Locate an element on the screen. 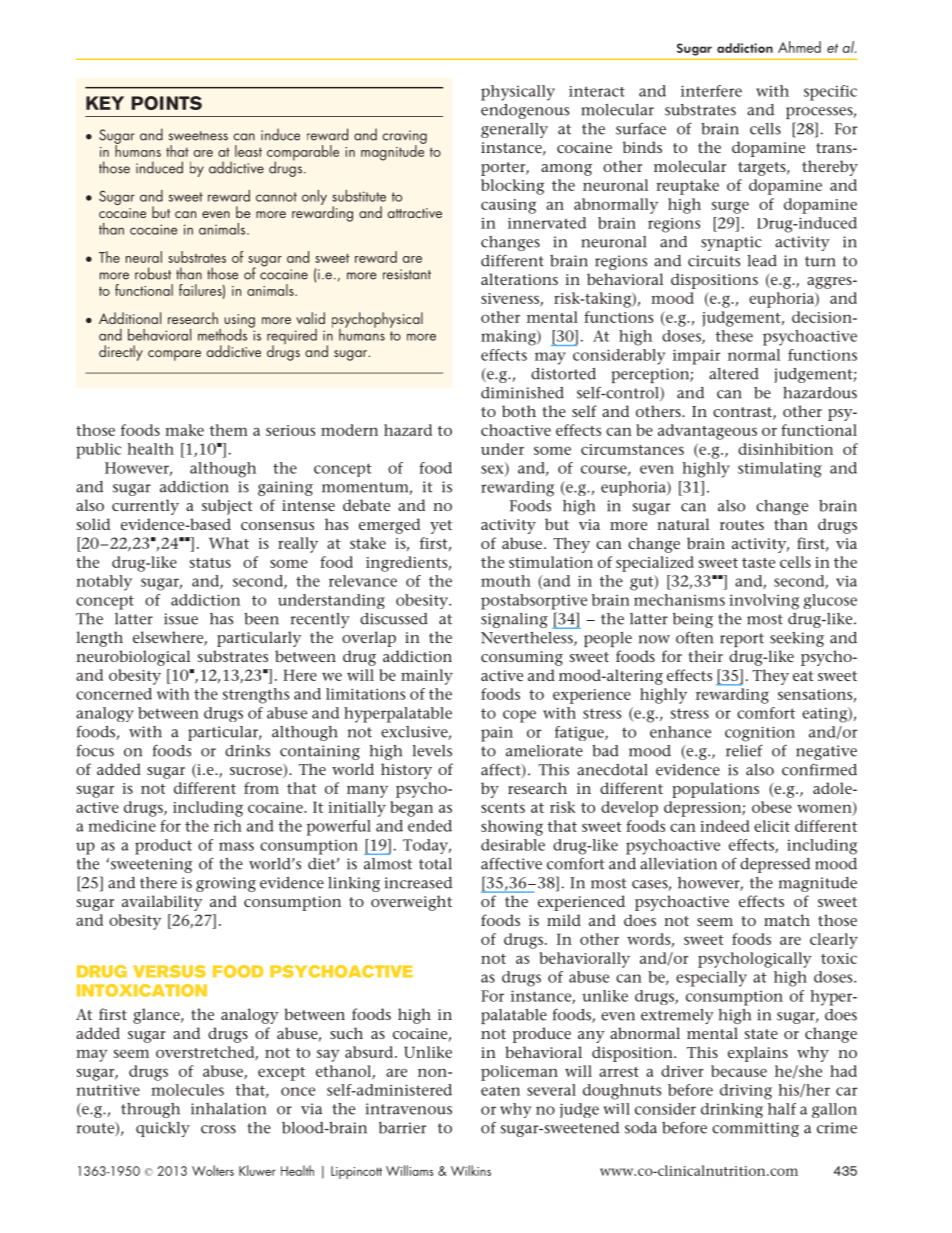 The height and width of the screenshot is (1233, 952). Wilkins is located at coordinates (471, 1170).
